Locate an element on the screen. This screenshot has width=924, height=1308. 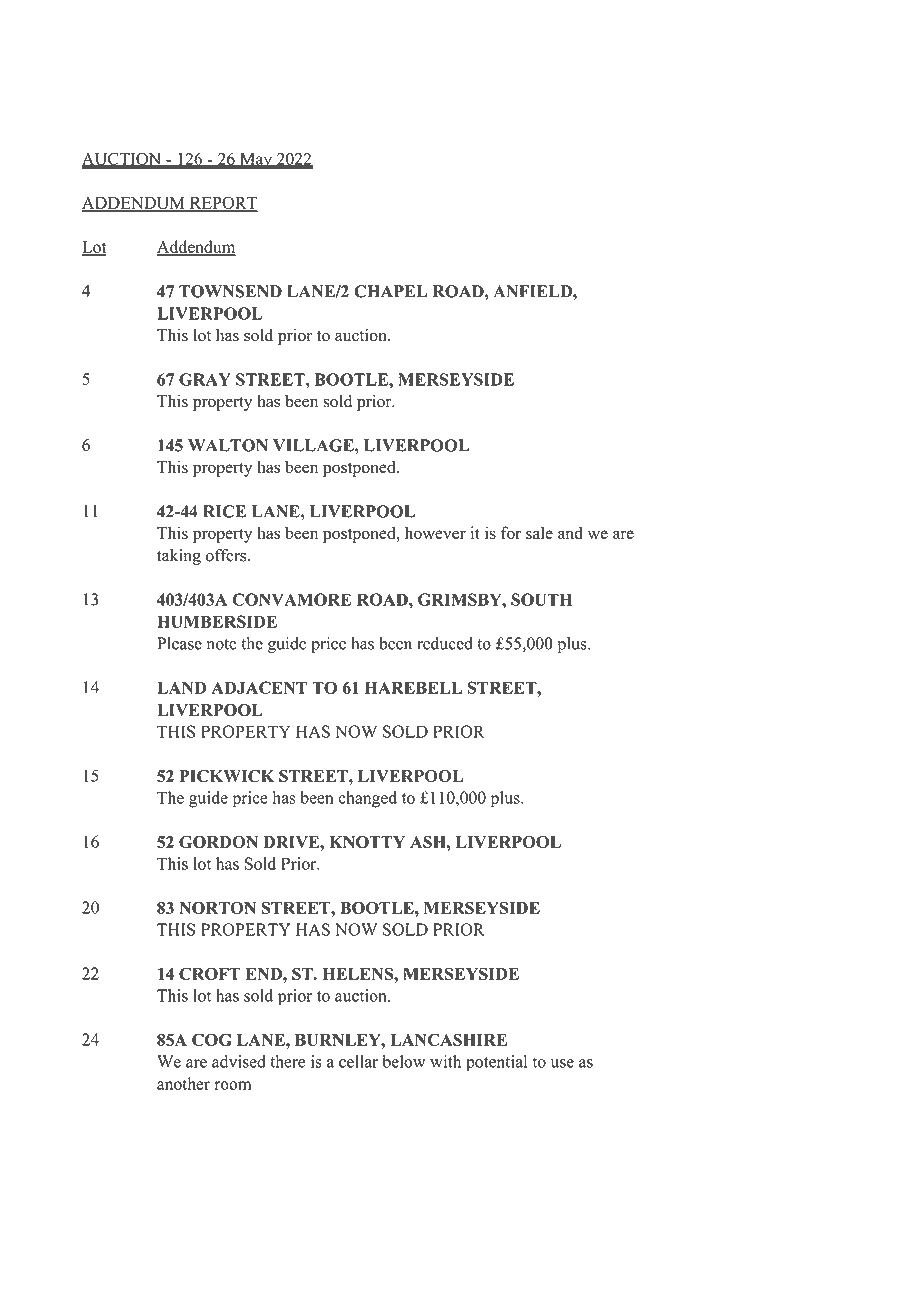
SOUTH is located at coordinates (541, 599).
